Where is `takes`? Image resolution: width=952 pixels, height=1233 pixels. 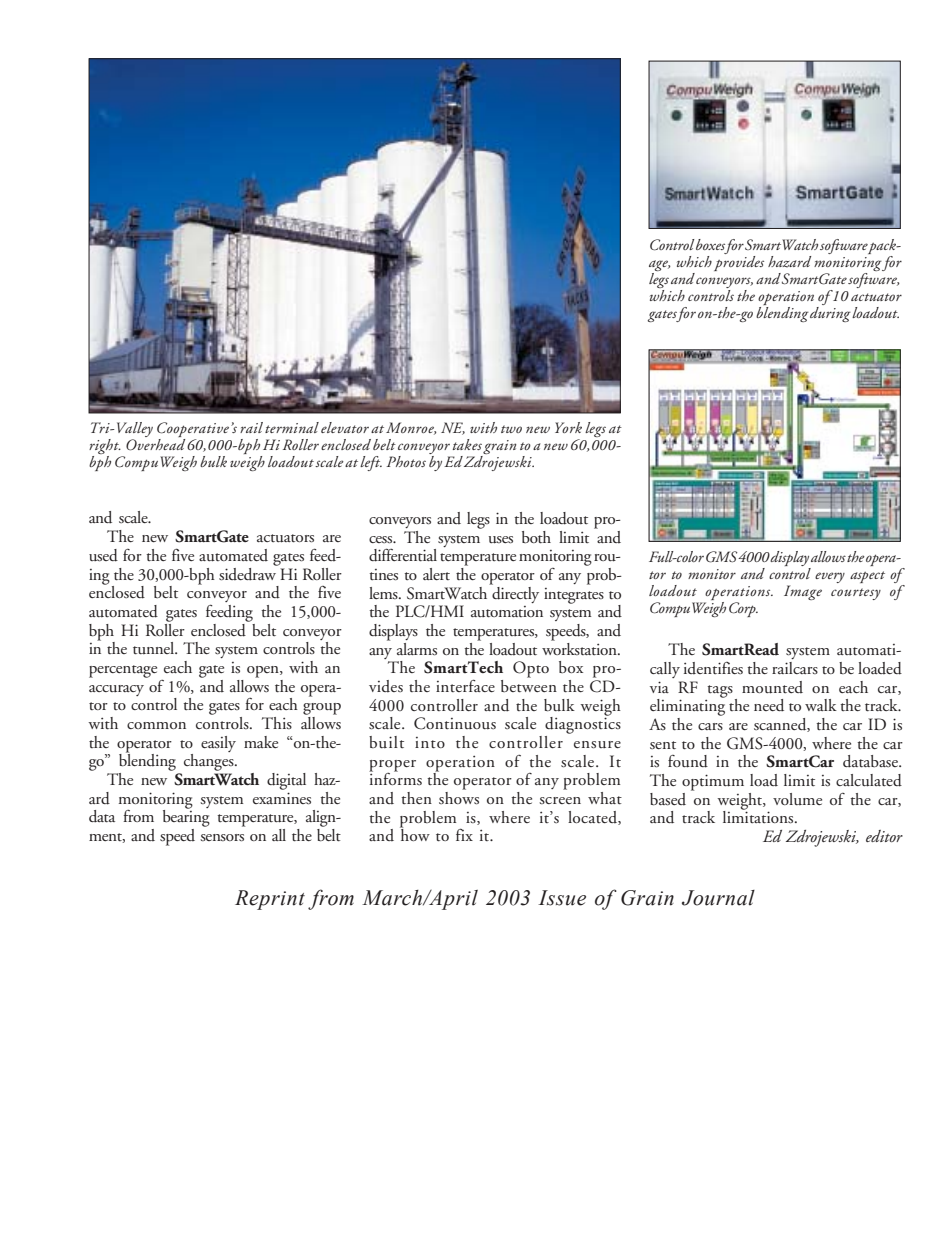 takes is located at coordinates (467, 444).
